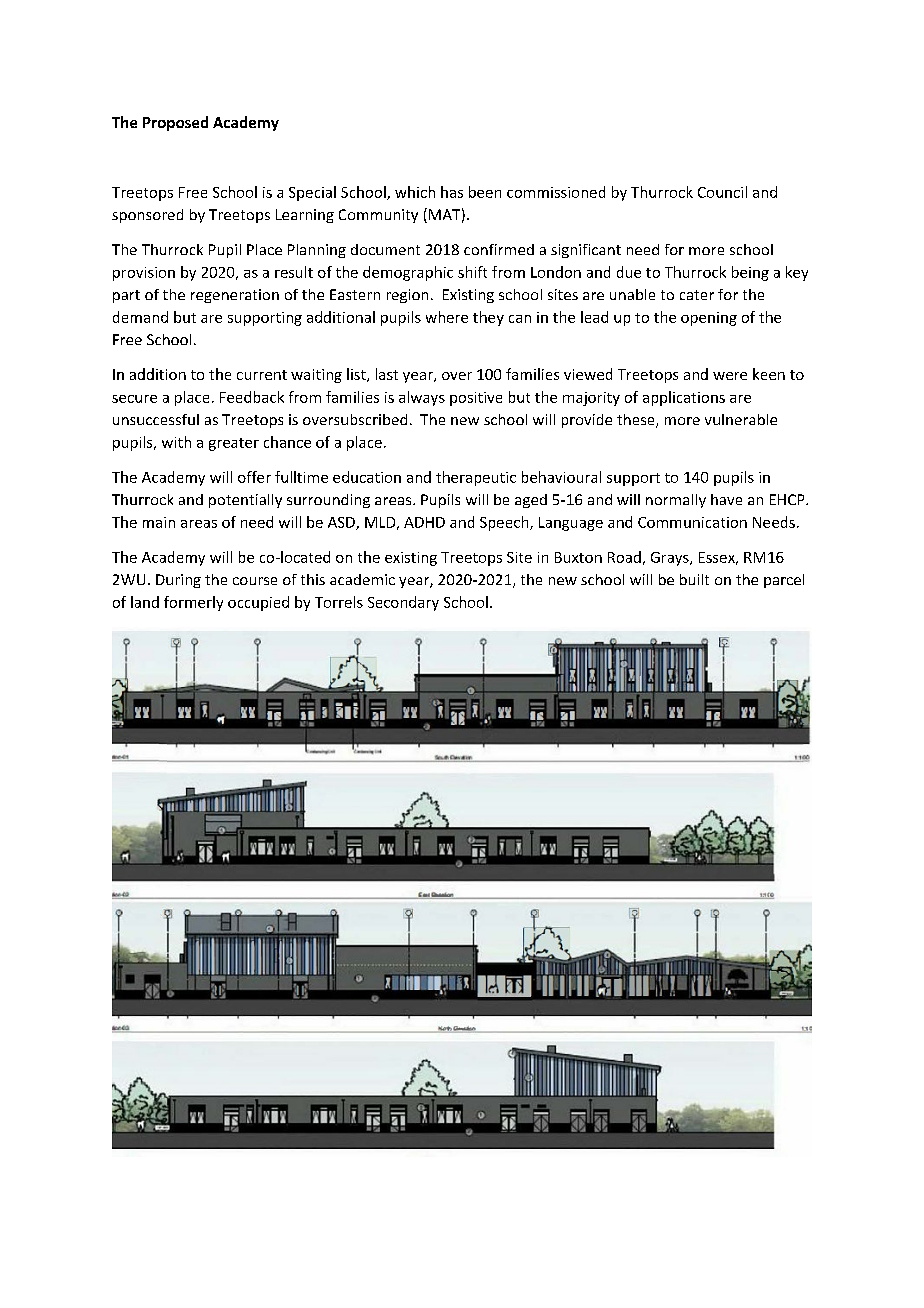  Describe the element at coordinates (722, 192) in the image. I see `Council` at that location.
